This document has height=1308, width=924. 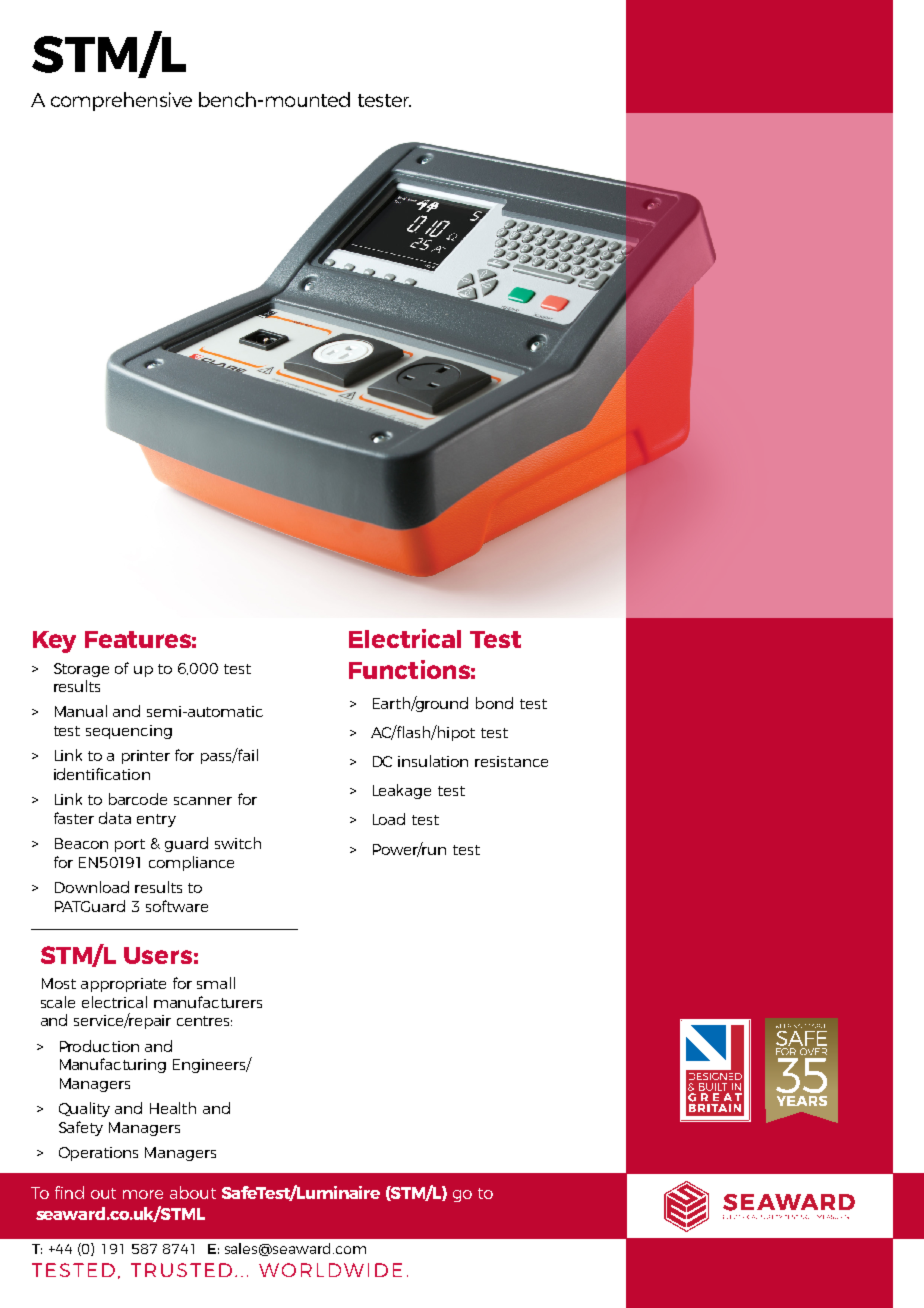 What do you see at coordinates (203, 801) in the document?
I see `scanner` at bounding box center [203, 801].
